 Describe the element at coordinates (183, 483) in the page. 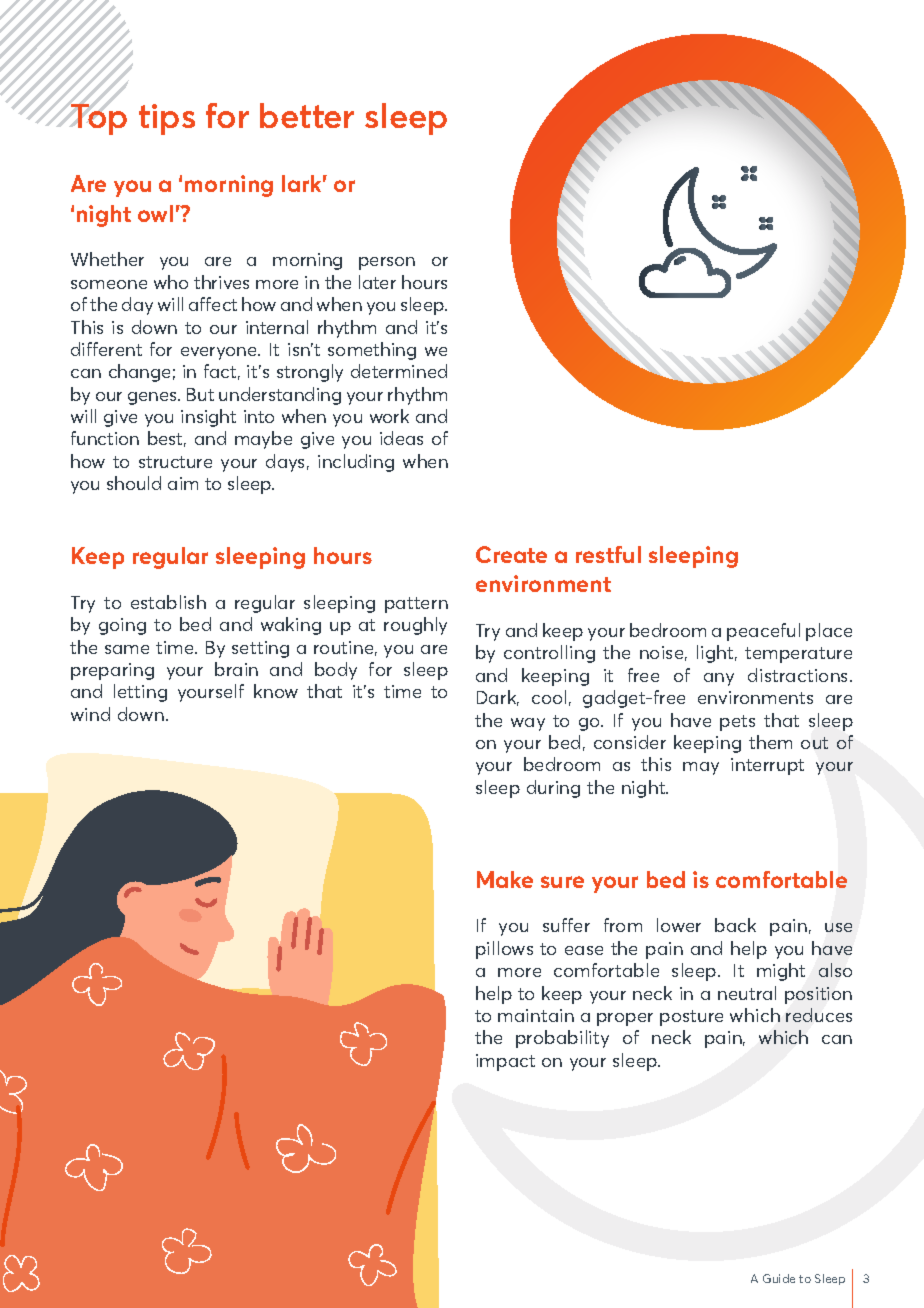

I see `aim` at that location.
